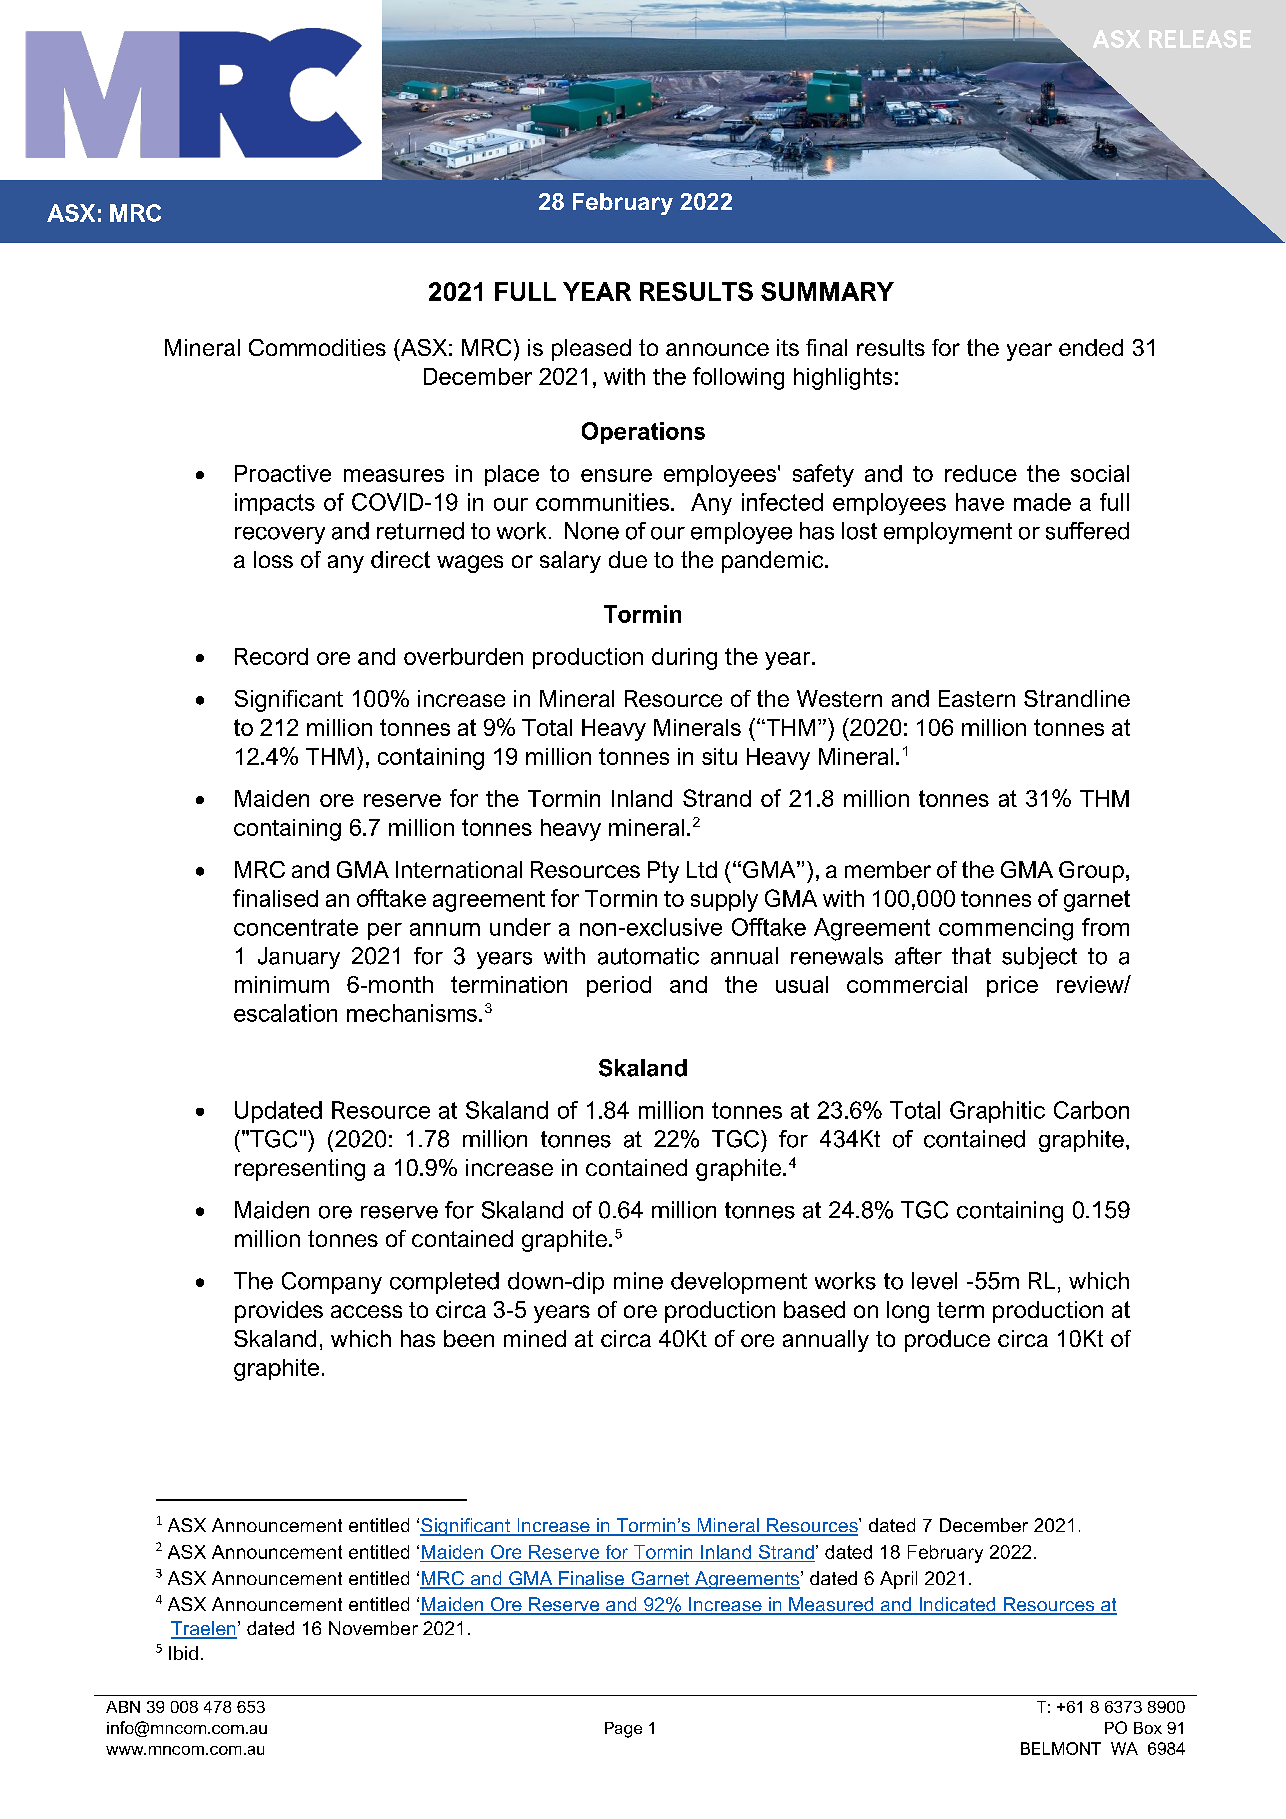 The height and width of the screenshot is (1819, 1286). I want to click on representing, so click(300, 1170).
